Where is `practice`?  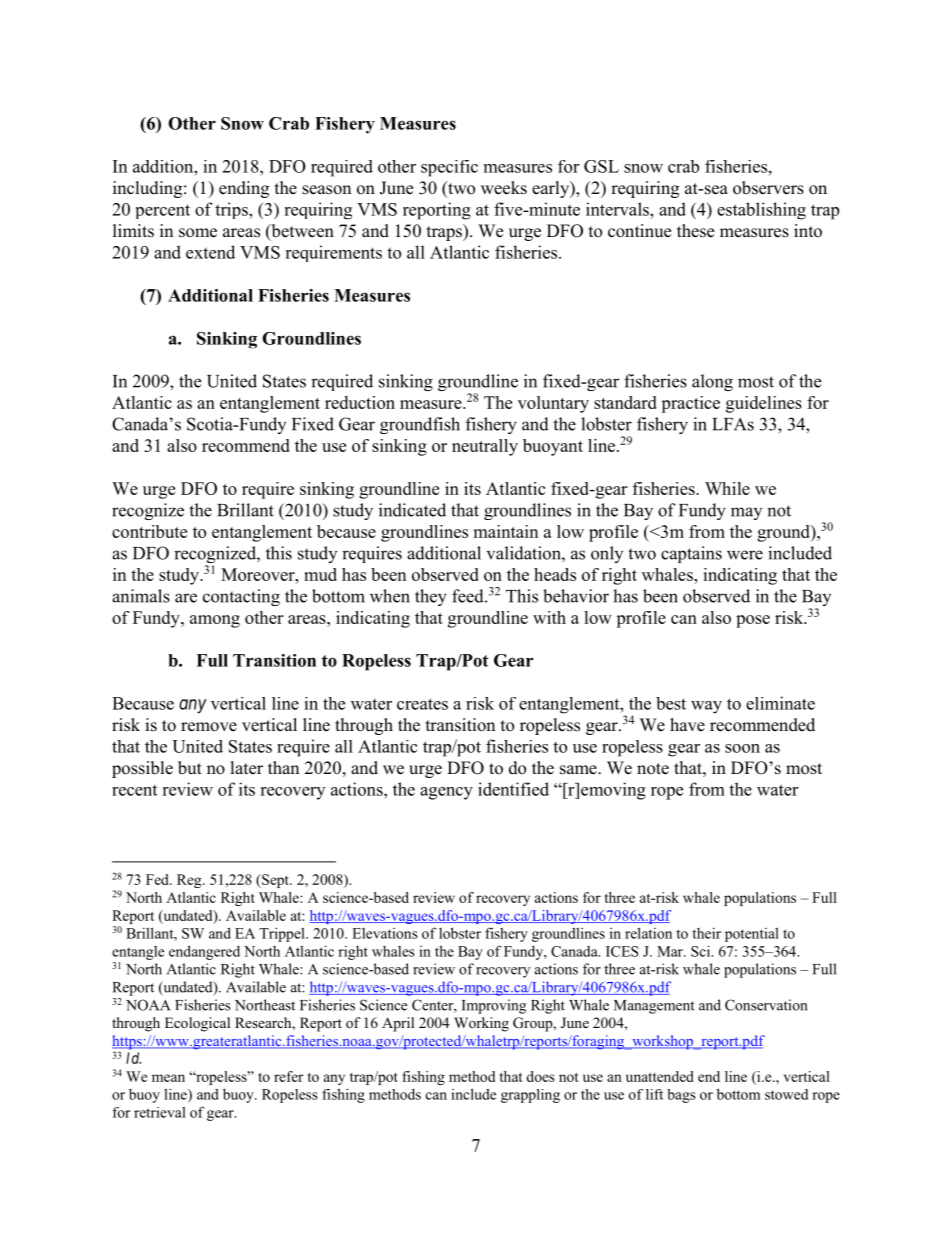 practice is located at coordinates (691, 404).
